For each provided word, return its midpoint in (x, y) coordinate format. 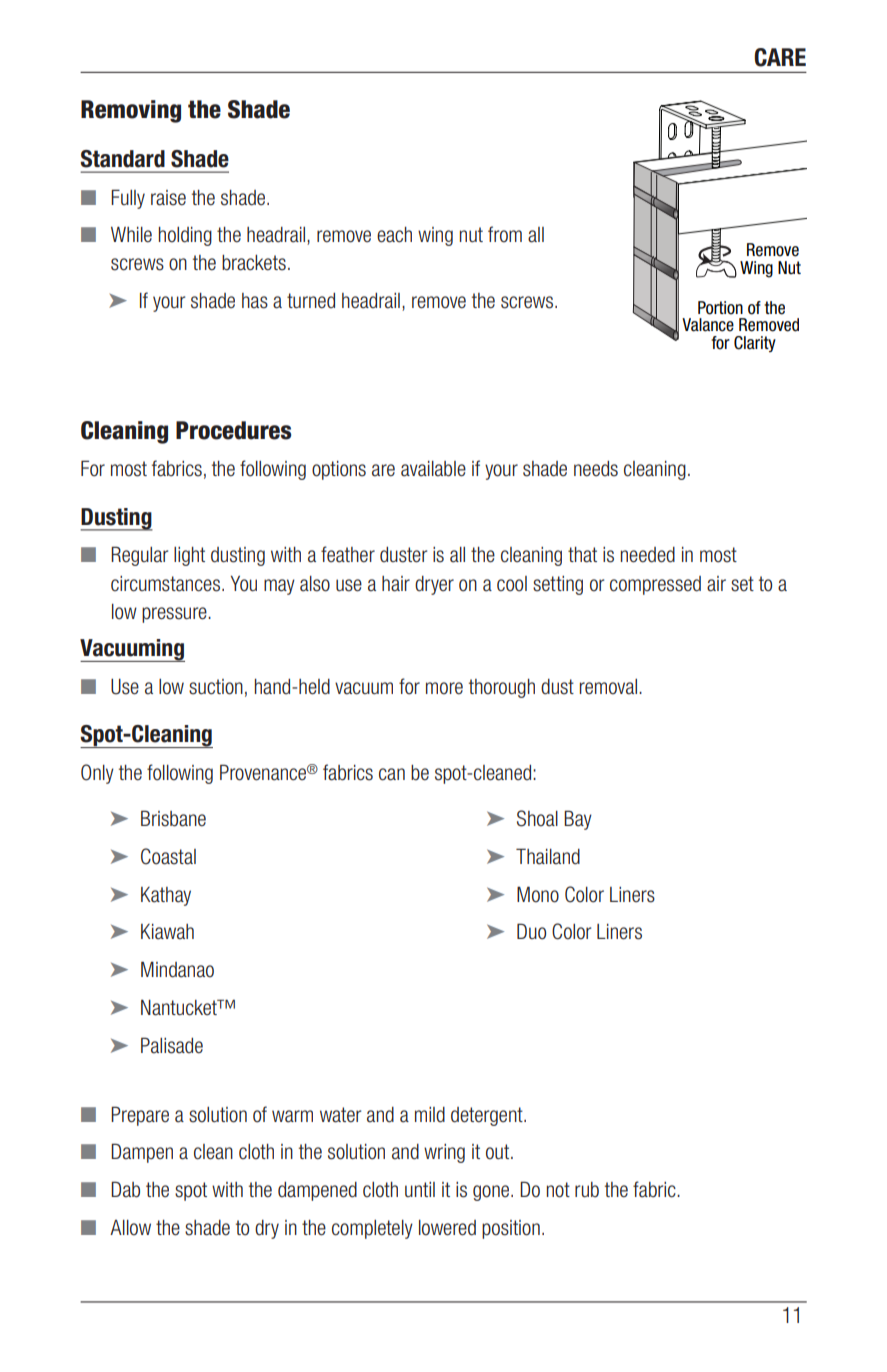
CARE (780, 57)
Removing (131, 111)
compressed (655, 585)
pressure (175, 615)
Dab (125, 1189)
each (394, 235)
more (444, 688)
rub (587, 1189)
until (420, 1189)
